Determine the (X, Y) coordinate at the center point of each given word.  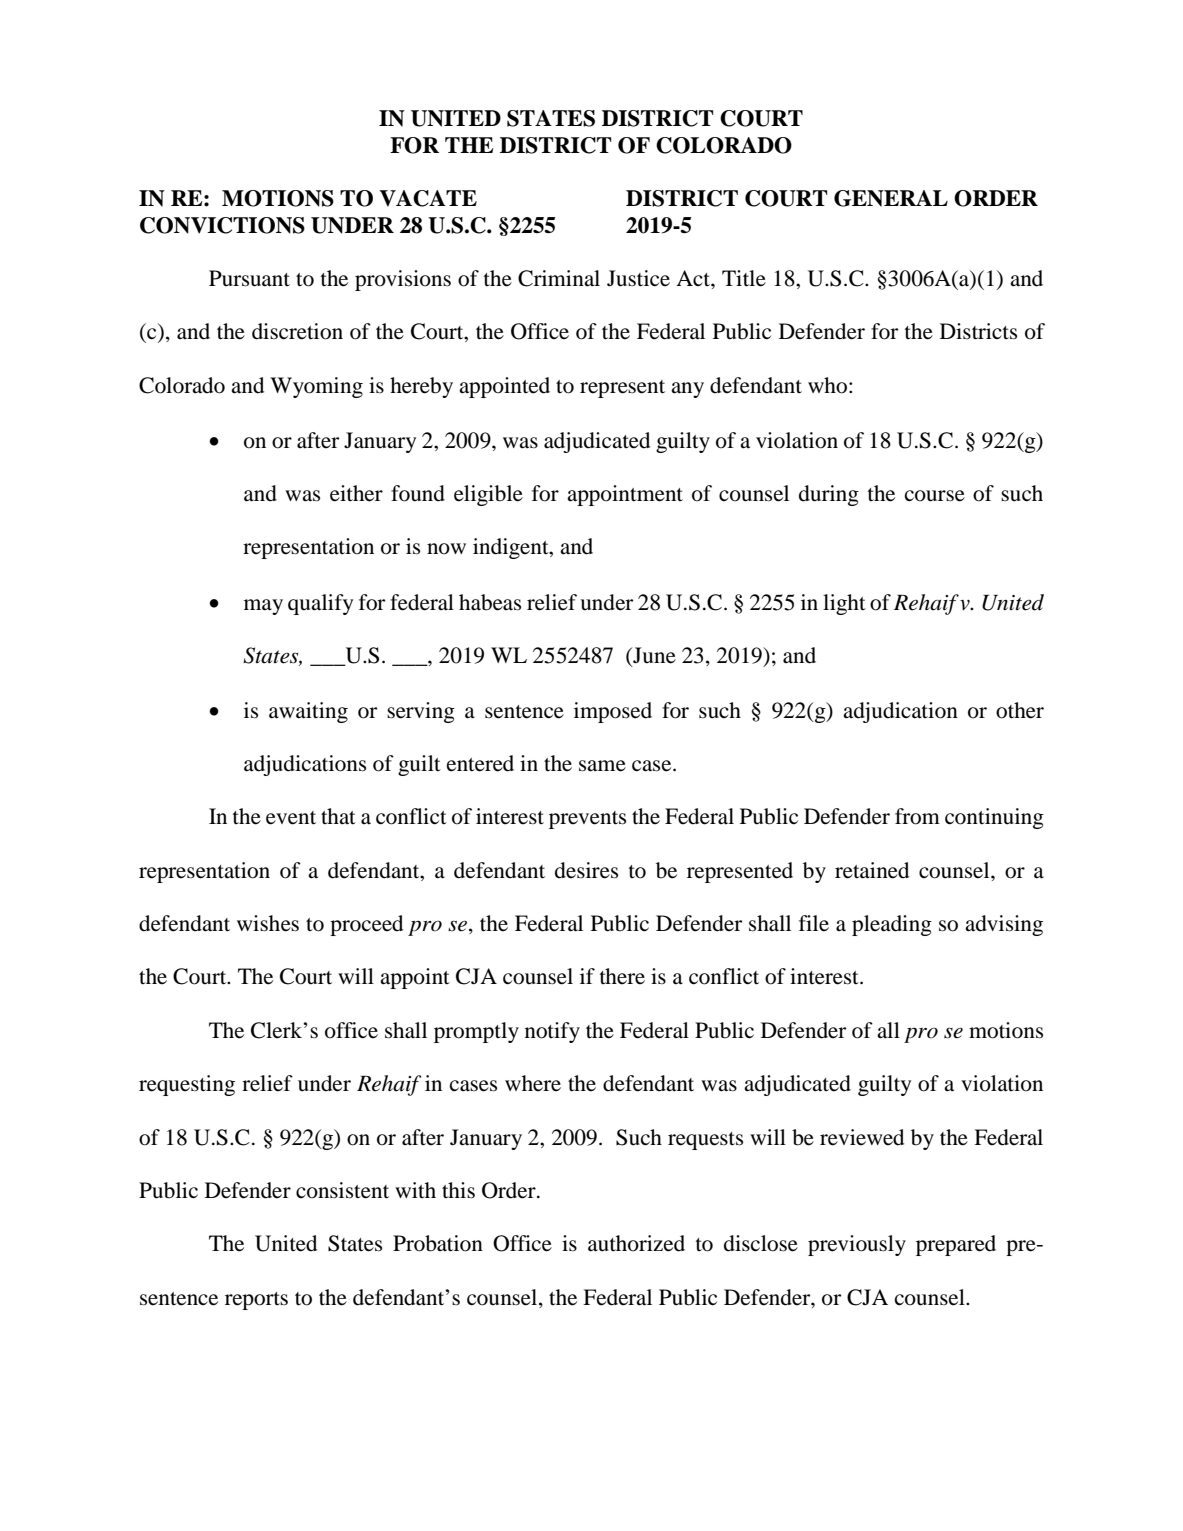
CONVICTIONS (222, 225)
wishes (268, 923)
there (622, 976)
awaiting (308, 712)
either (356, 493)
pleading (892, 925)
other (1020, 710)
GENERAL (891, 198)
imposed (613, 712)
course (935, 496)
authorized (636, 1243)
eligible (488, 495)
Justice (638, 278)
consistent (342, 1190)
